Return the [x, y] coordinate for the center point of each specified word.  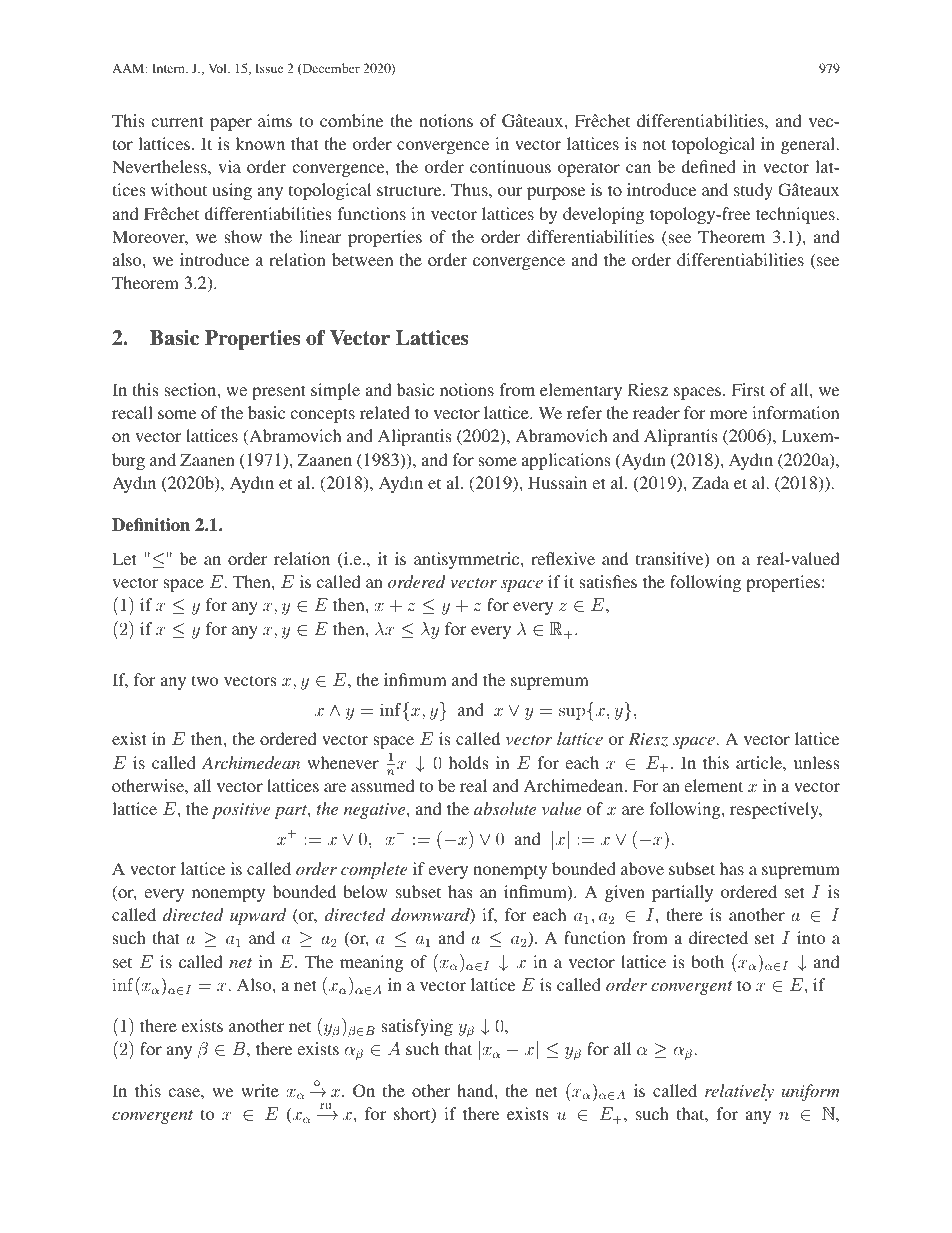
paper [231, 124]
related [385, 412]
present [279, 392]
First [748, 389]
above [642, 868]
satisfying [417, 1027]
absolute [505, 808]
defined [708, 166]
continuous [510, 166]
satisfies [608, 581]
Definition [151, 525]
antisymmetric [468, 560]
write [260, 1090]
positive [241, 811]
